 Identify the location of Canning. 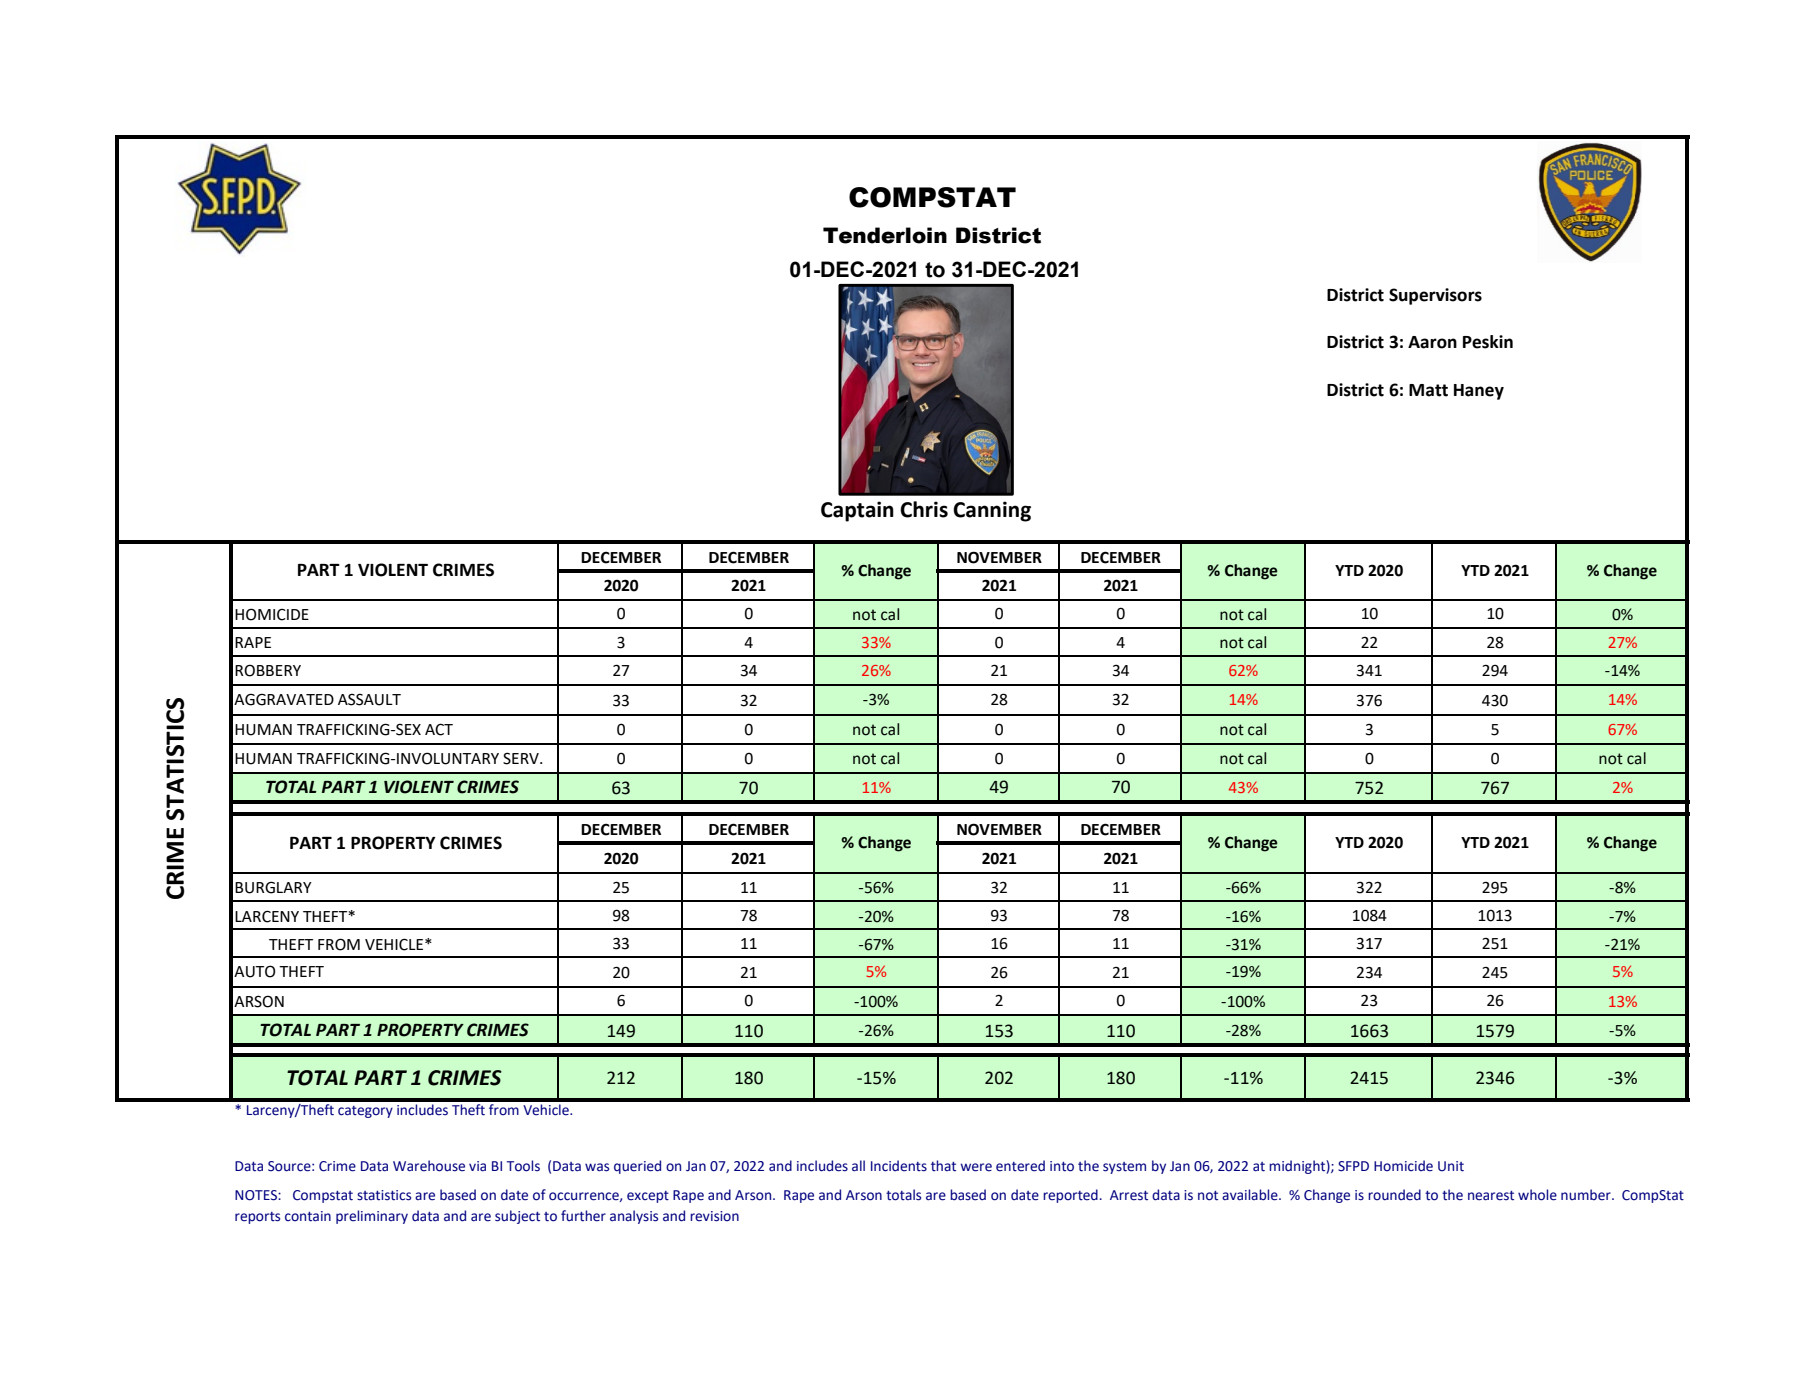
(992, 511).
